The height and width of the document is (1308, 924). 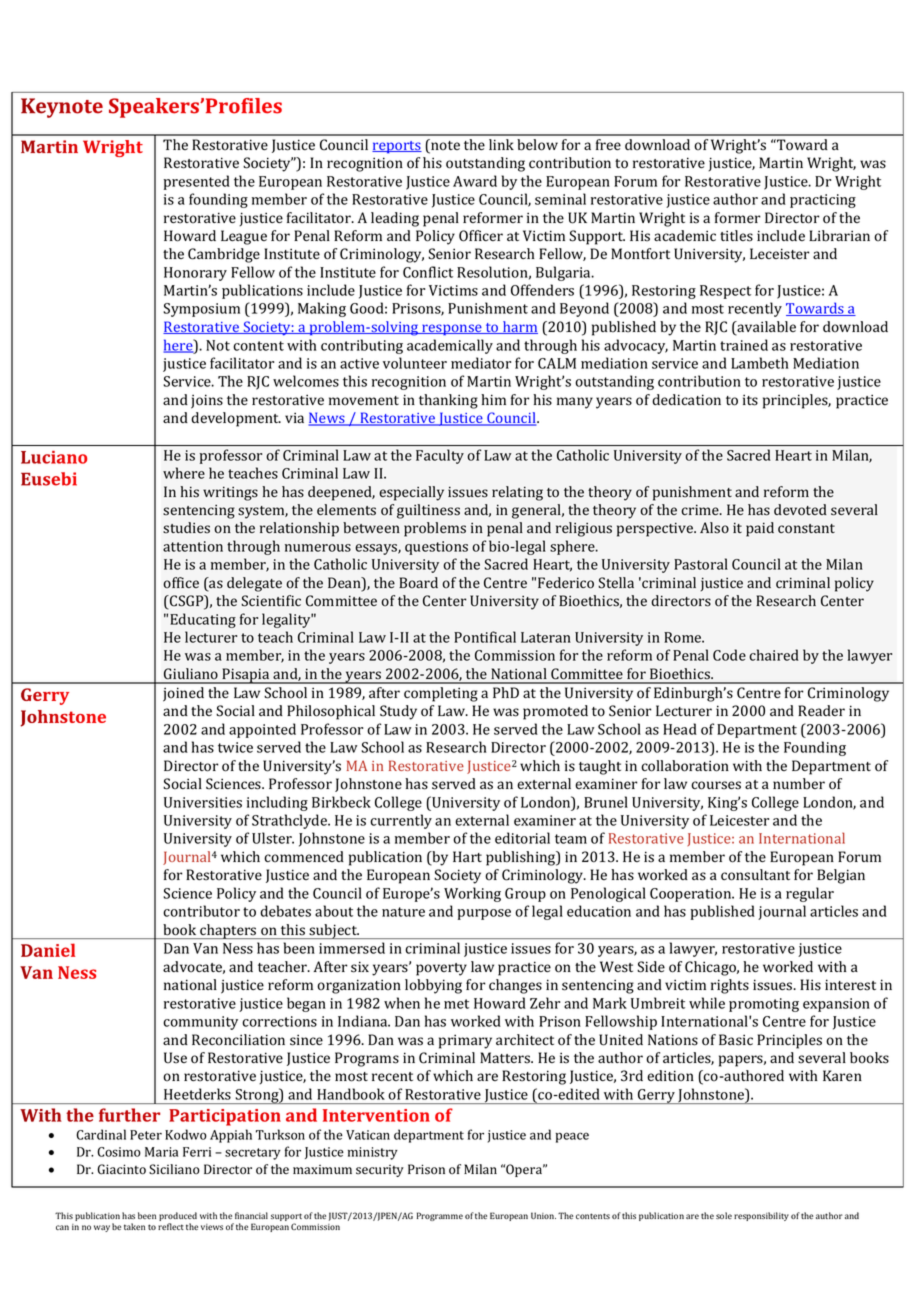 What do you see at coordinates (823, 201) in the document?
I see `practicing` at bounding box center [823, 201].
